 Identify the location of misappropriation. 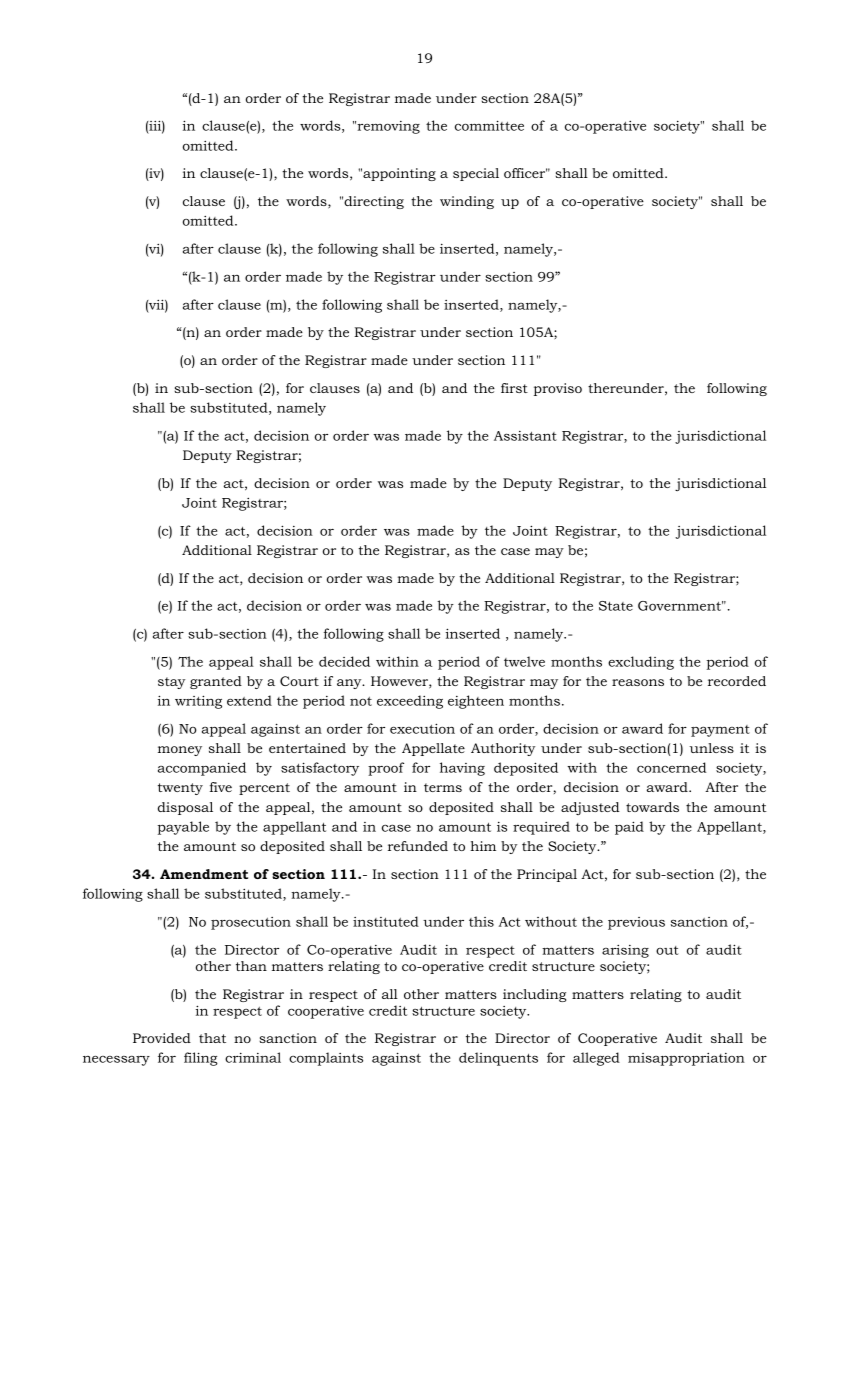
(686, 1059).
